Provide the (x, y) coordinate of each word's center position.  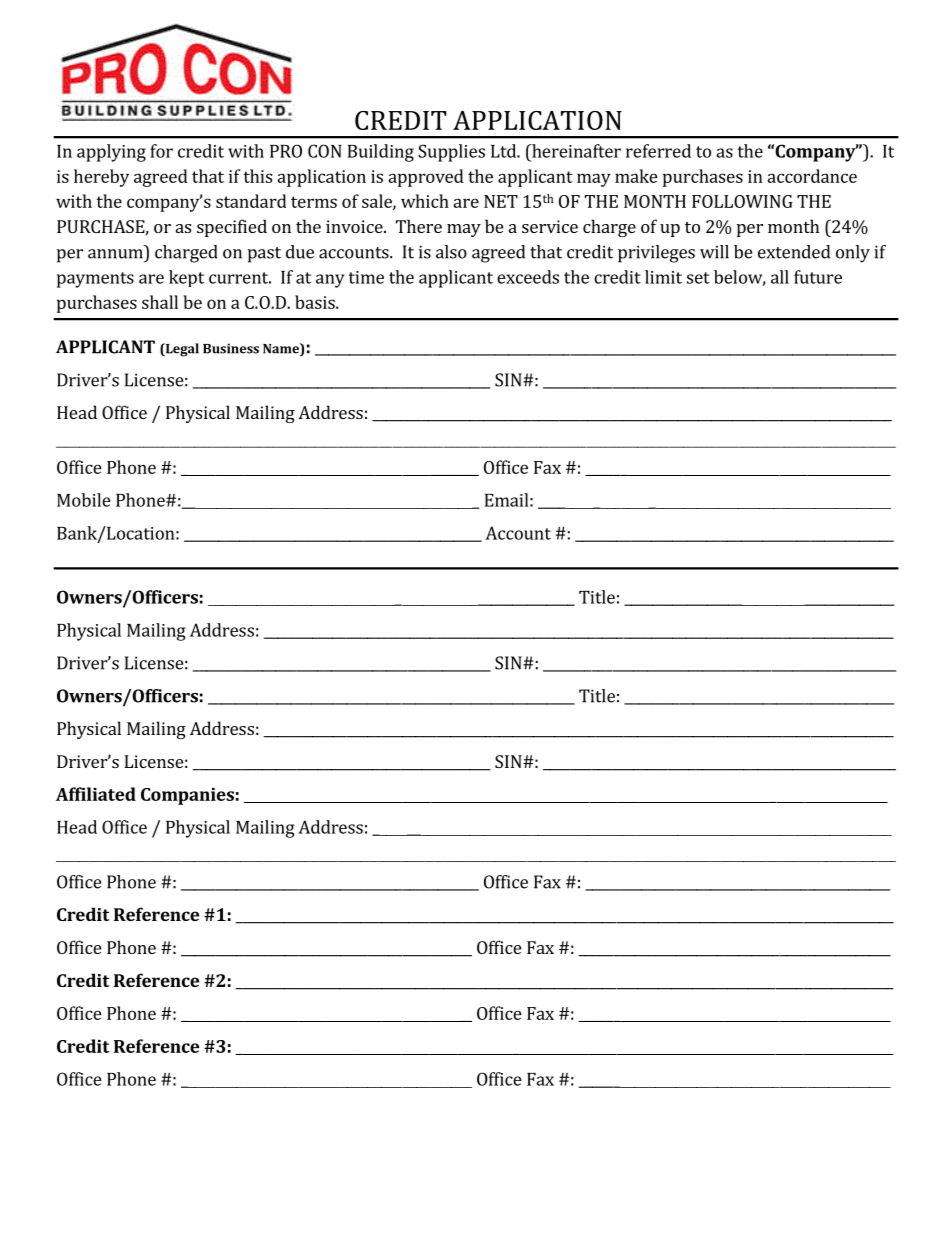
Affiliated (96, 794)
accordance (812, 176)
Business (231, 348)
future (818, 277)
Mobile (84, 500)
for (161, 151)
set (698, 278)
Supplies (451, 153)
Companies (187, 796)
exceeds (528, 277)
